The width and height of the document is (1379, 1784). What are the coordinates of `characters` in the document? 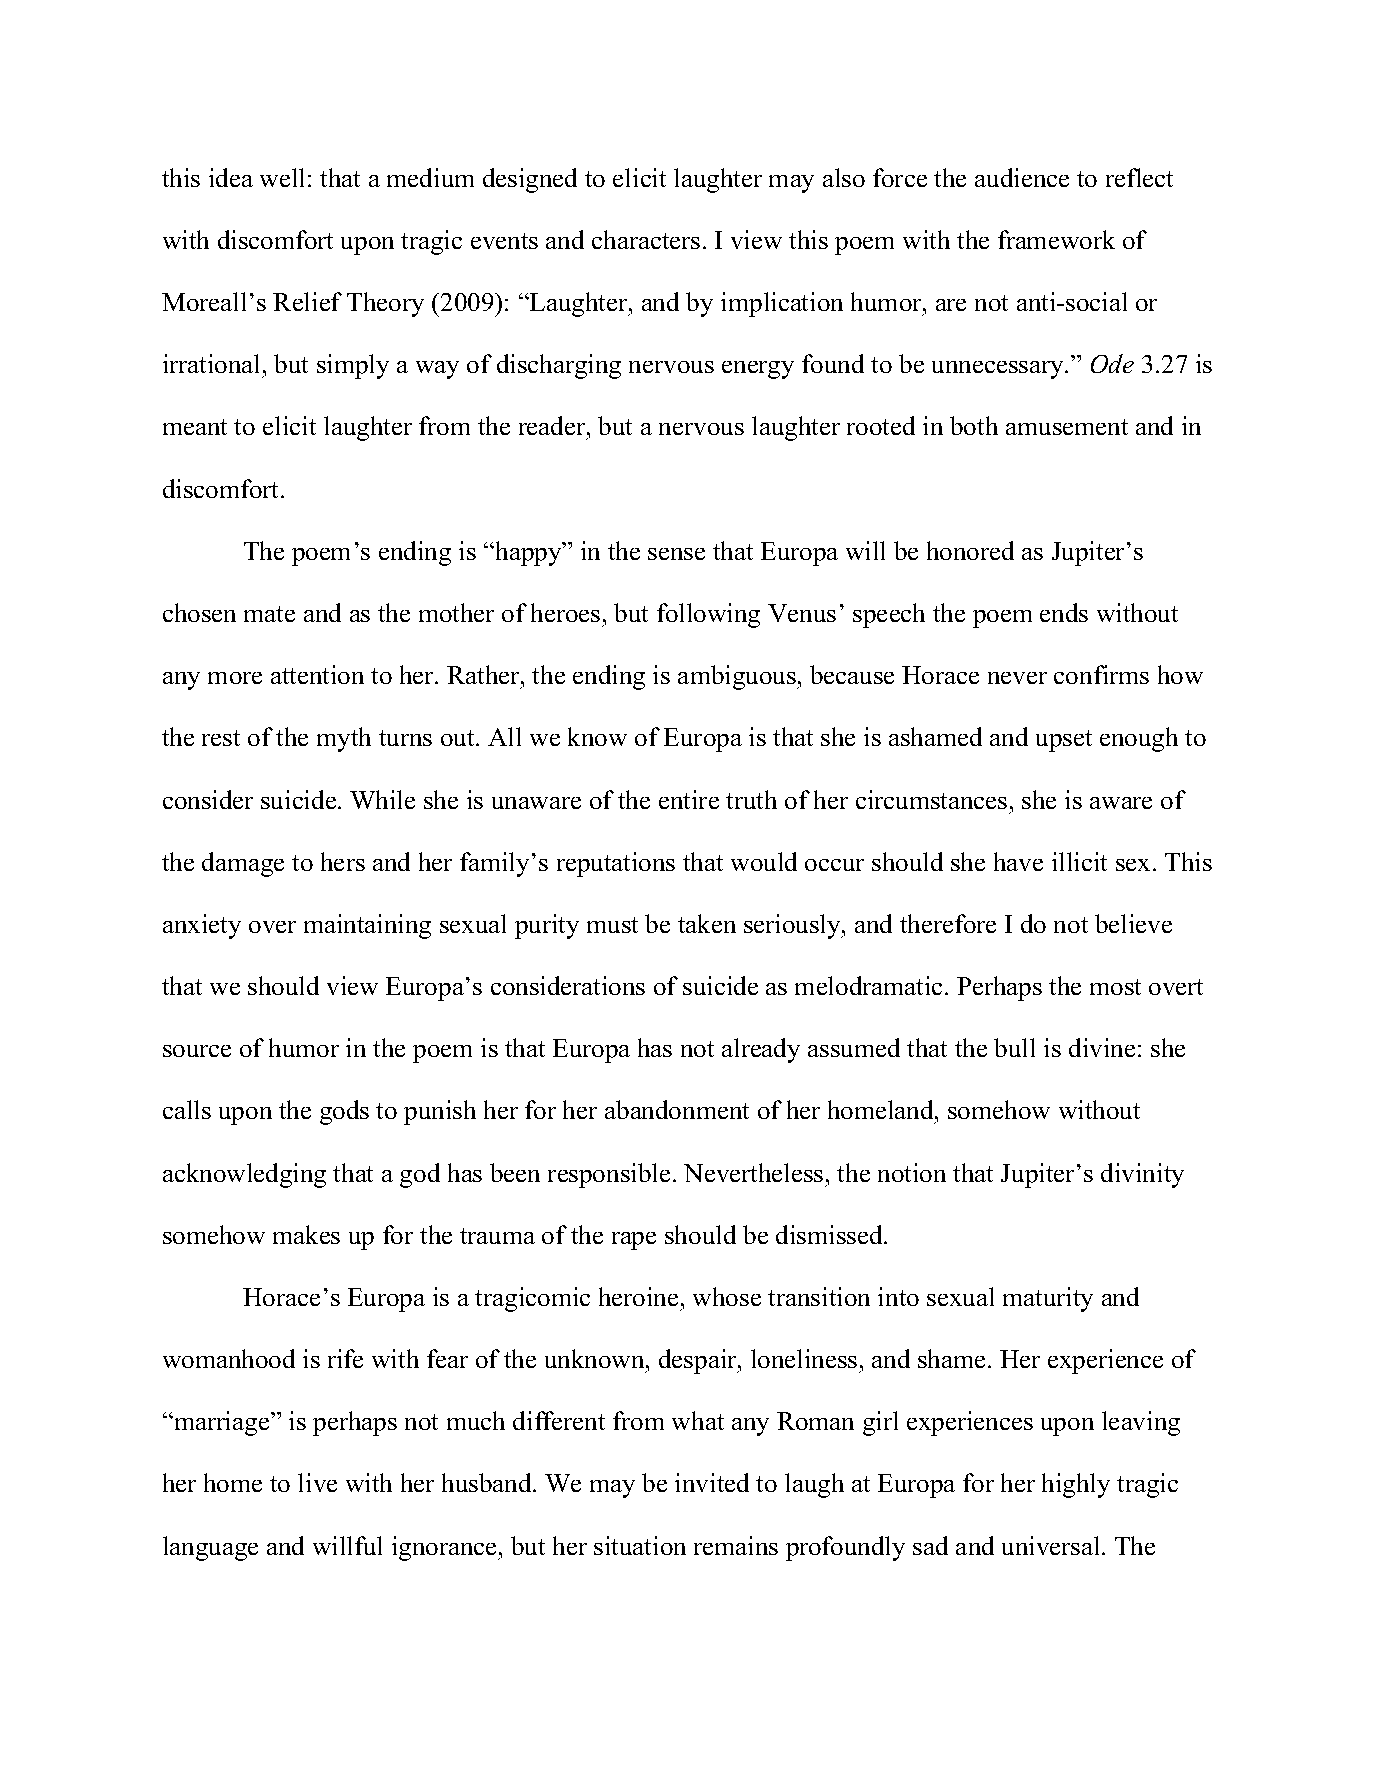 It's located at (646, 239).
